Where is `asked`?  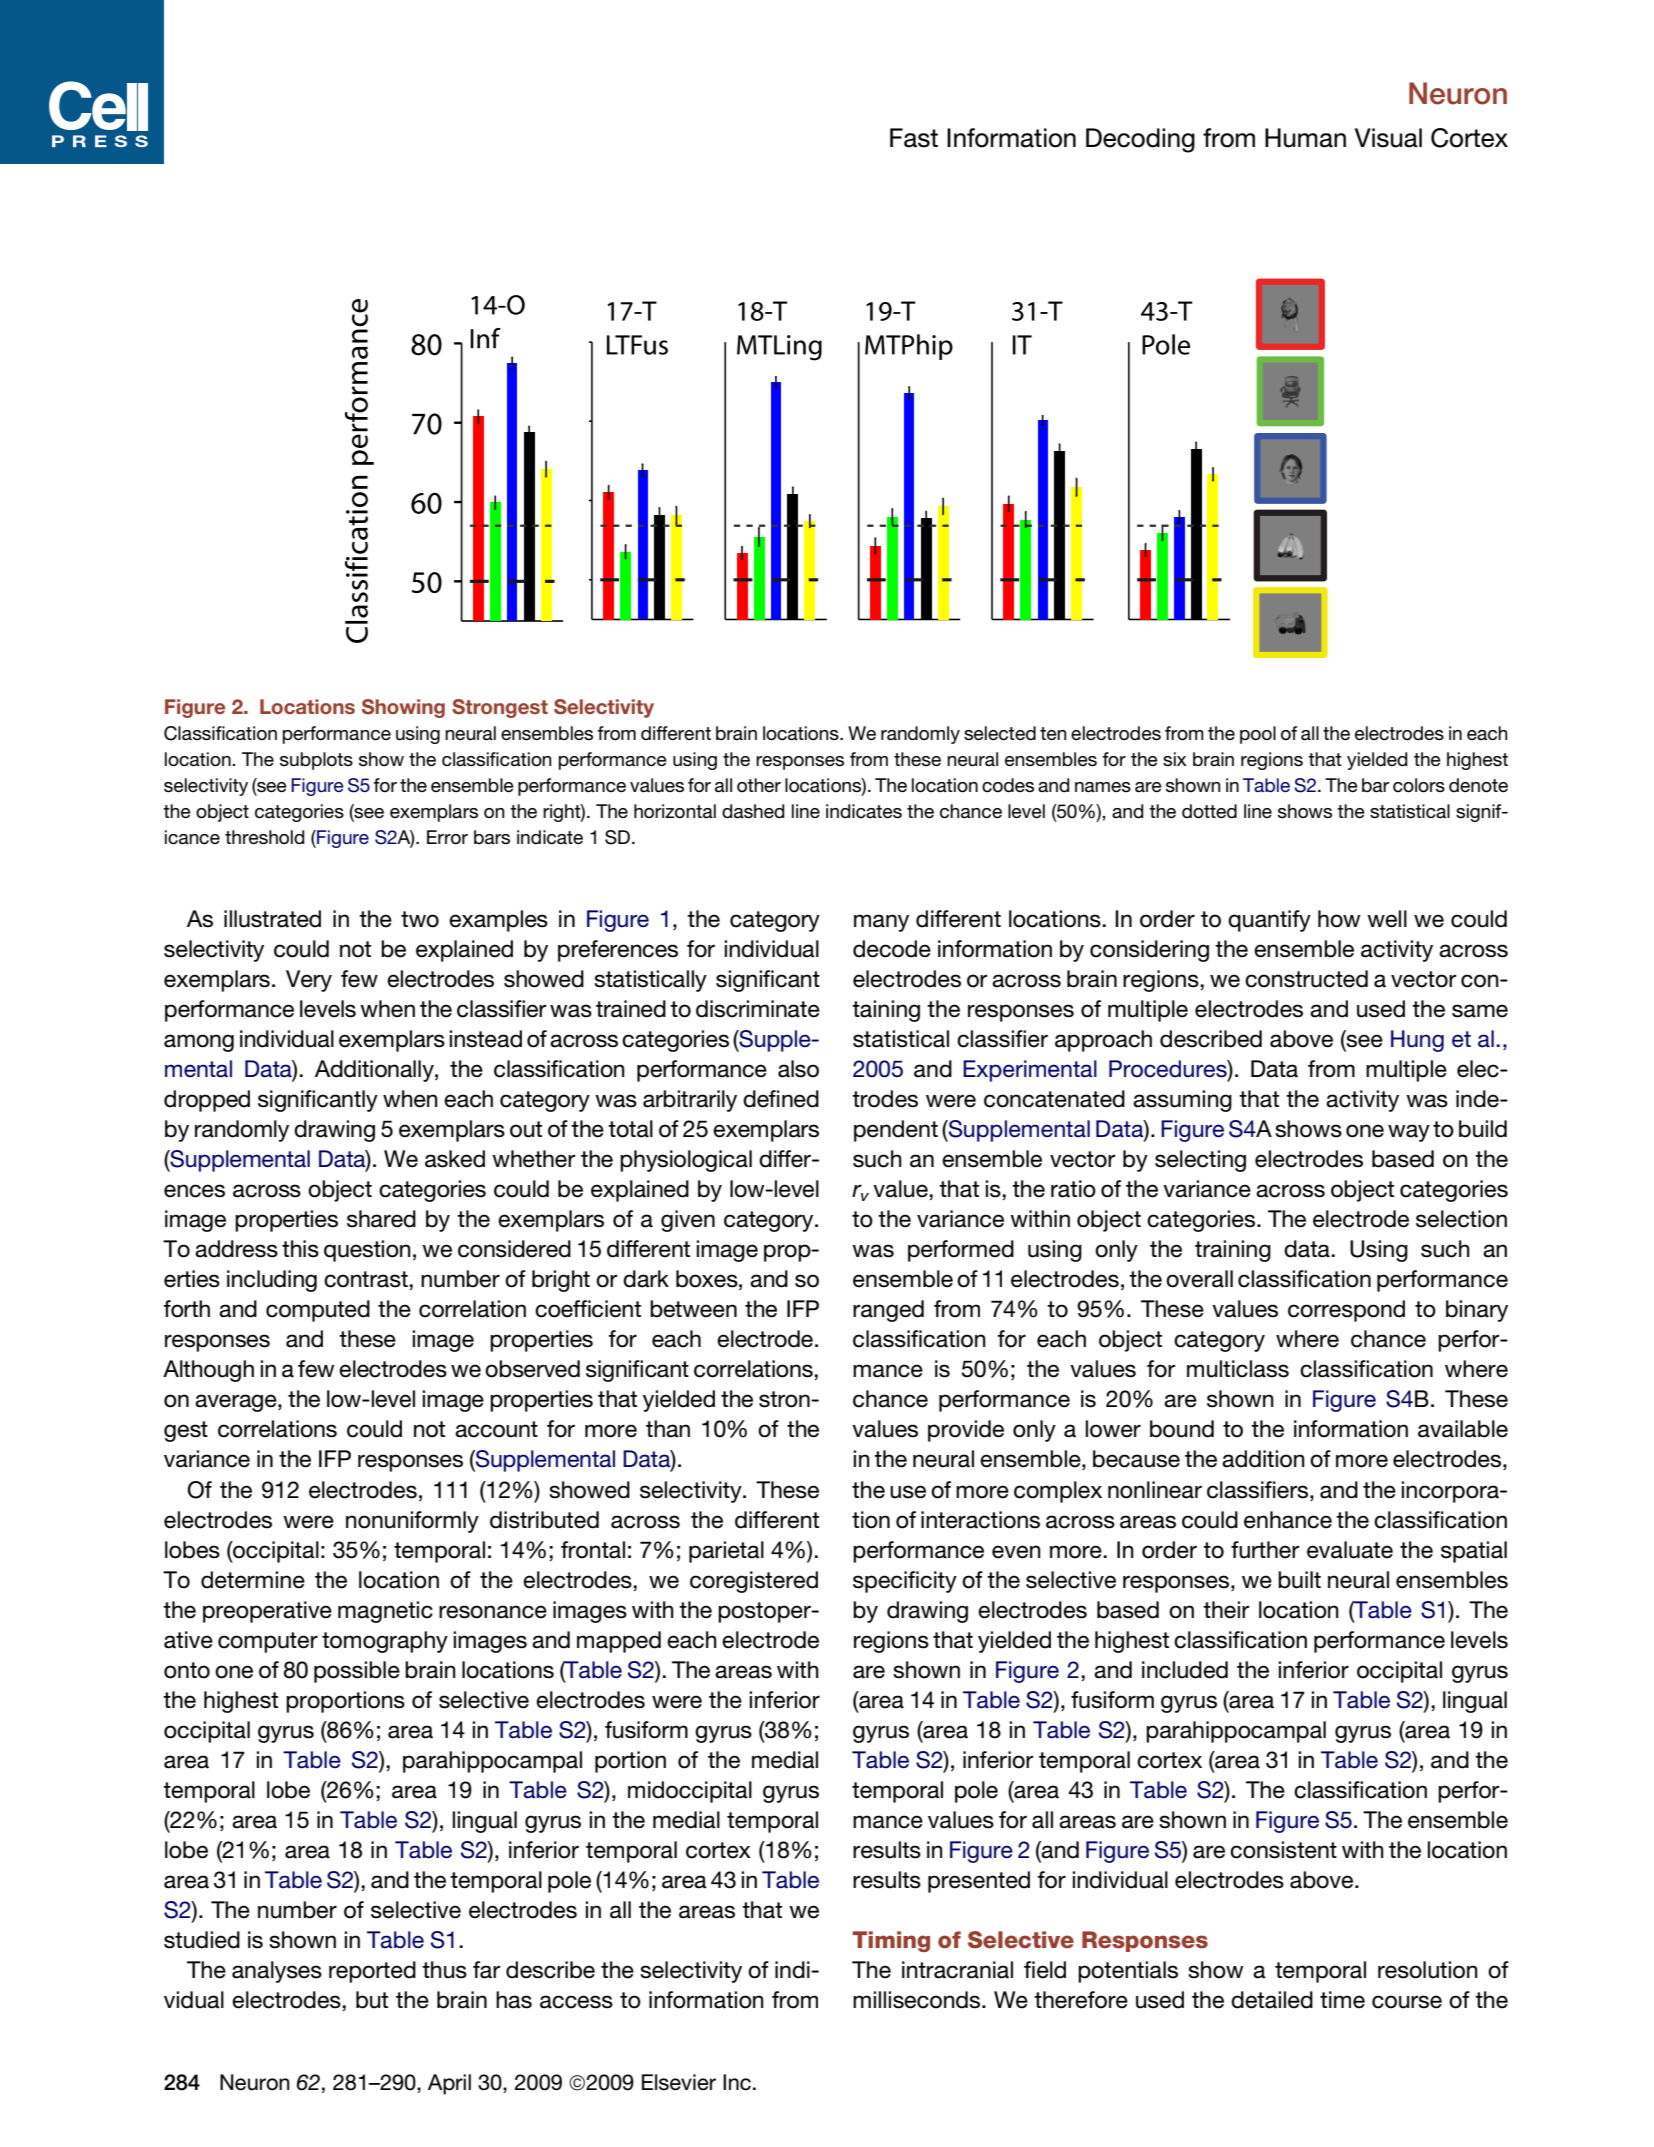
asked is located at coordinates (455, 1159).
